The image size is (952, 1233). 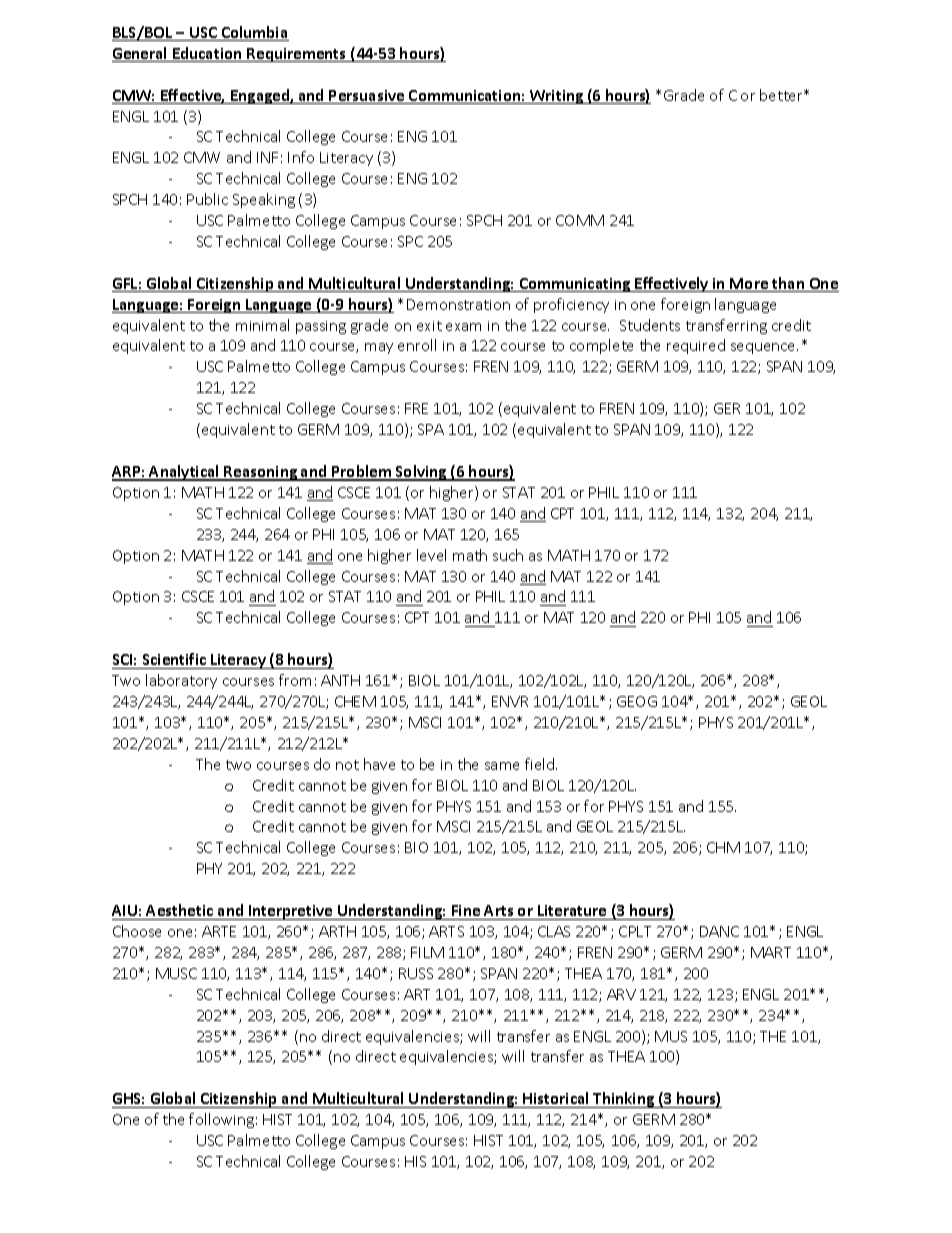 What do you see at coordinates (557, 97) in the screenshot?
I see `Writing` at bounding box center [557, 97].
